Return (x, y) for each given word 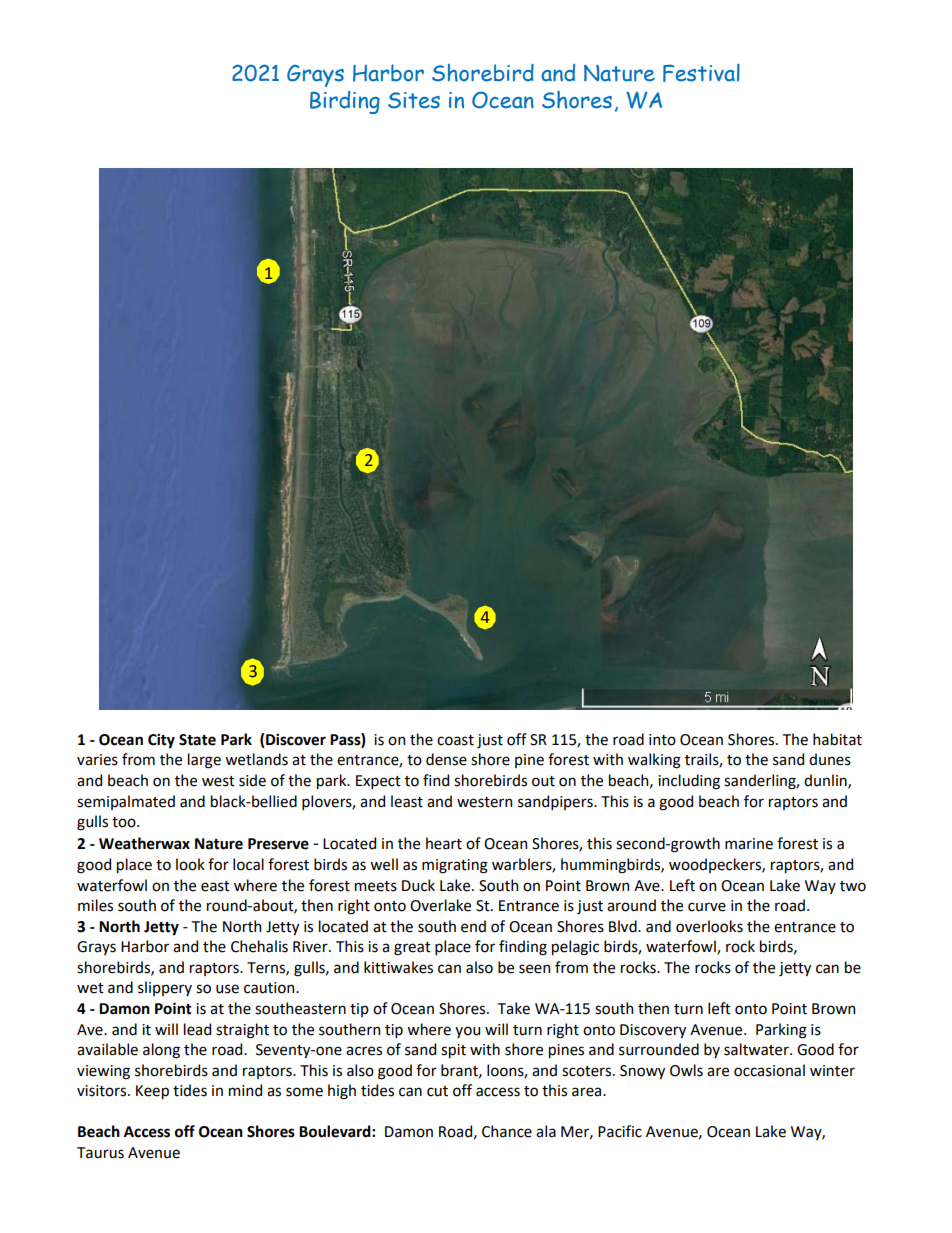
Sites (414, 100)
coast (455, 740)
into (662, 740)
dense (446, 759)
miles (95, 905)
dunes (830, 759)
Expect (378, 782)
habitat (837, 739)
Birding (345, 102)
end (473, 926)
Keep (152, 1092)
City (161, 741)
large (204, 761)
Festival (701, 73)
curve (707, 907)
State (197, 740)
